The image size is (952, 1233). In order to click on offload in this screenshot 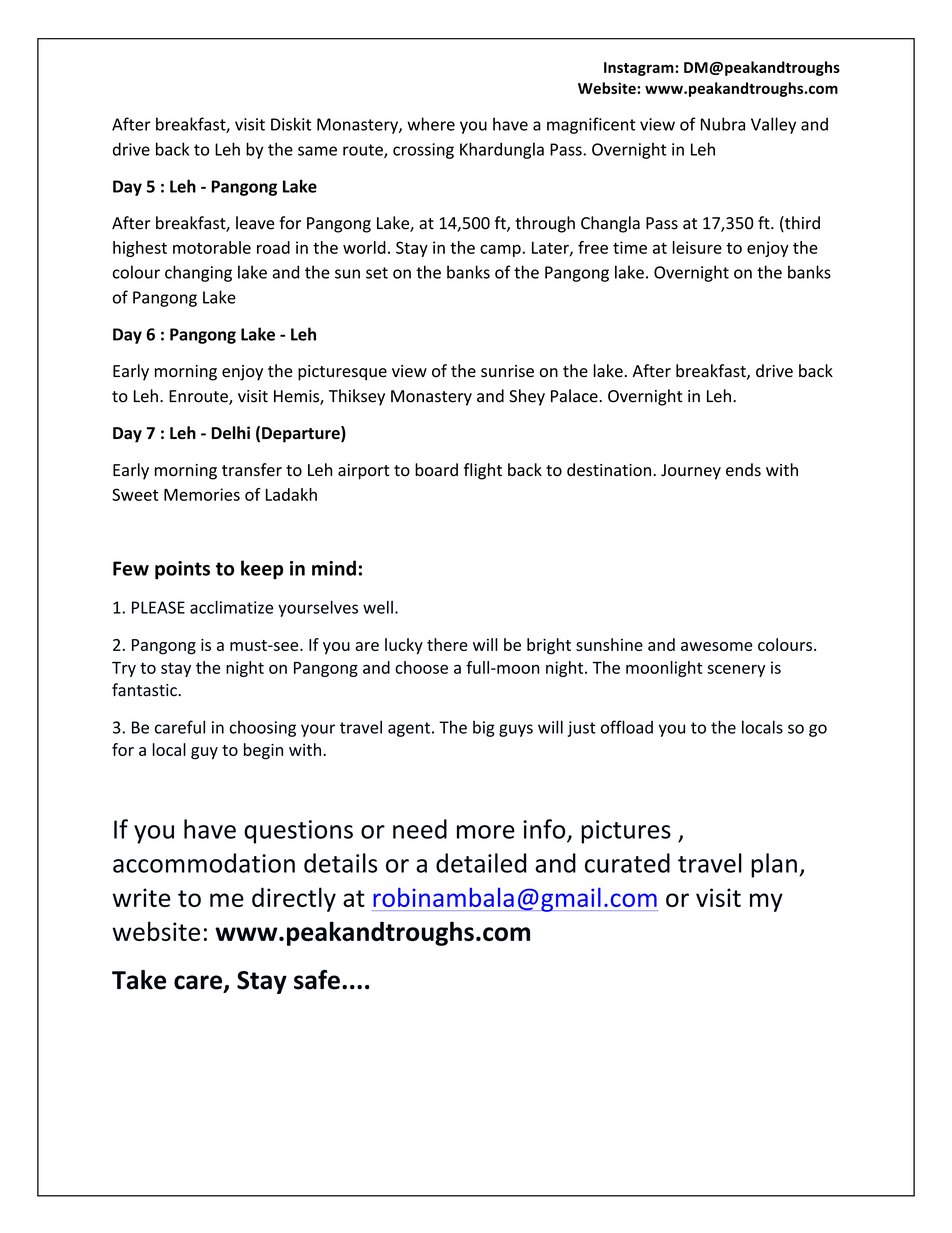, I will do `click(627, 727)`.
